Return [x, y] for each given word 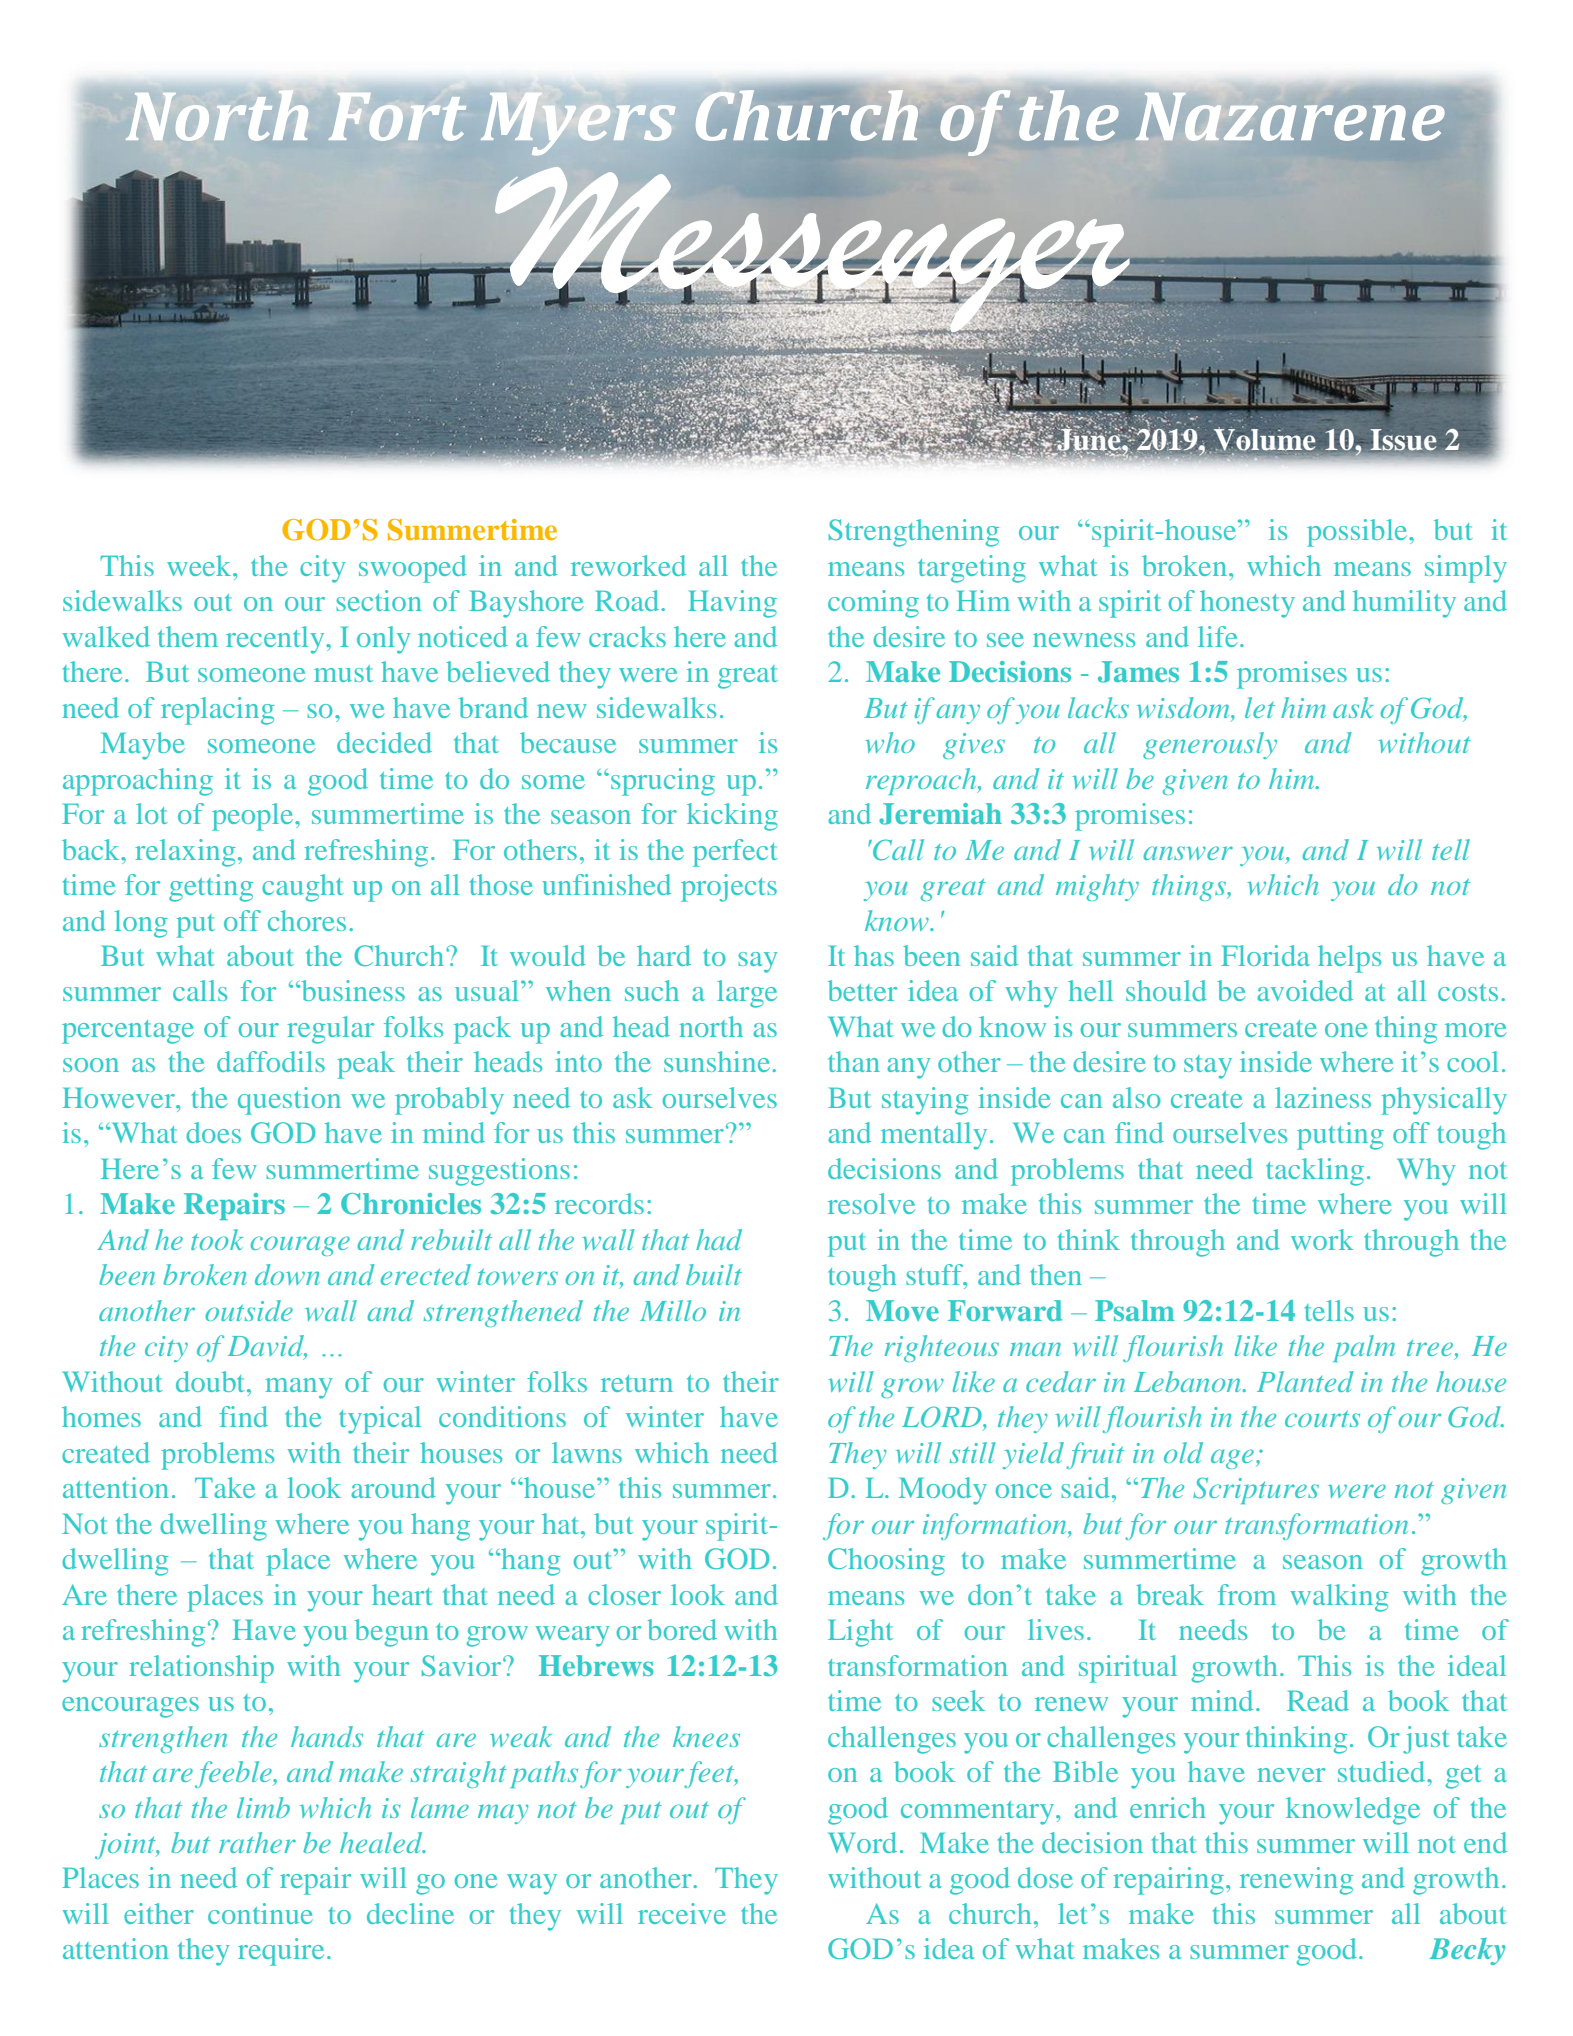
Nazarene [1290, 117]
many [298, 1388]
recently [276, 640]
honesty [1247, 604]
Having [732, 604]
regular [331, 1030]
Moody [943, 1491]
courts [1322, 1418]
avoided [1305, 990]
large [747, 994]
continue [260, 1913]
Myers [578, 124]
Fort [397, 117]
